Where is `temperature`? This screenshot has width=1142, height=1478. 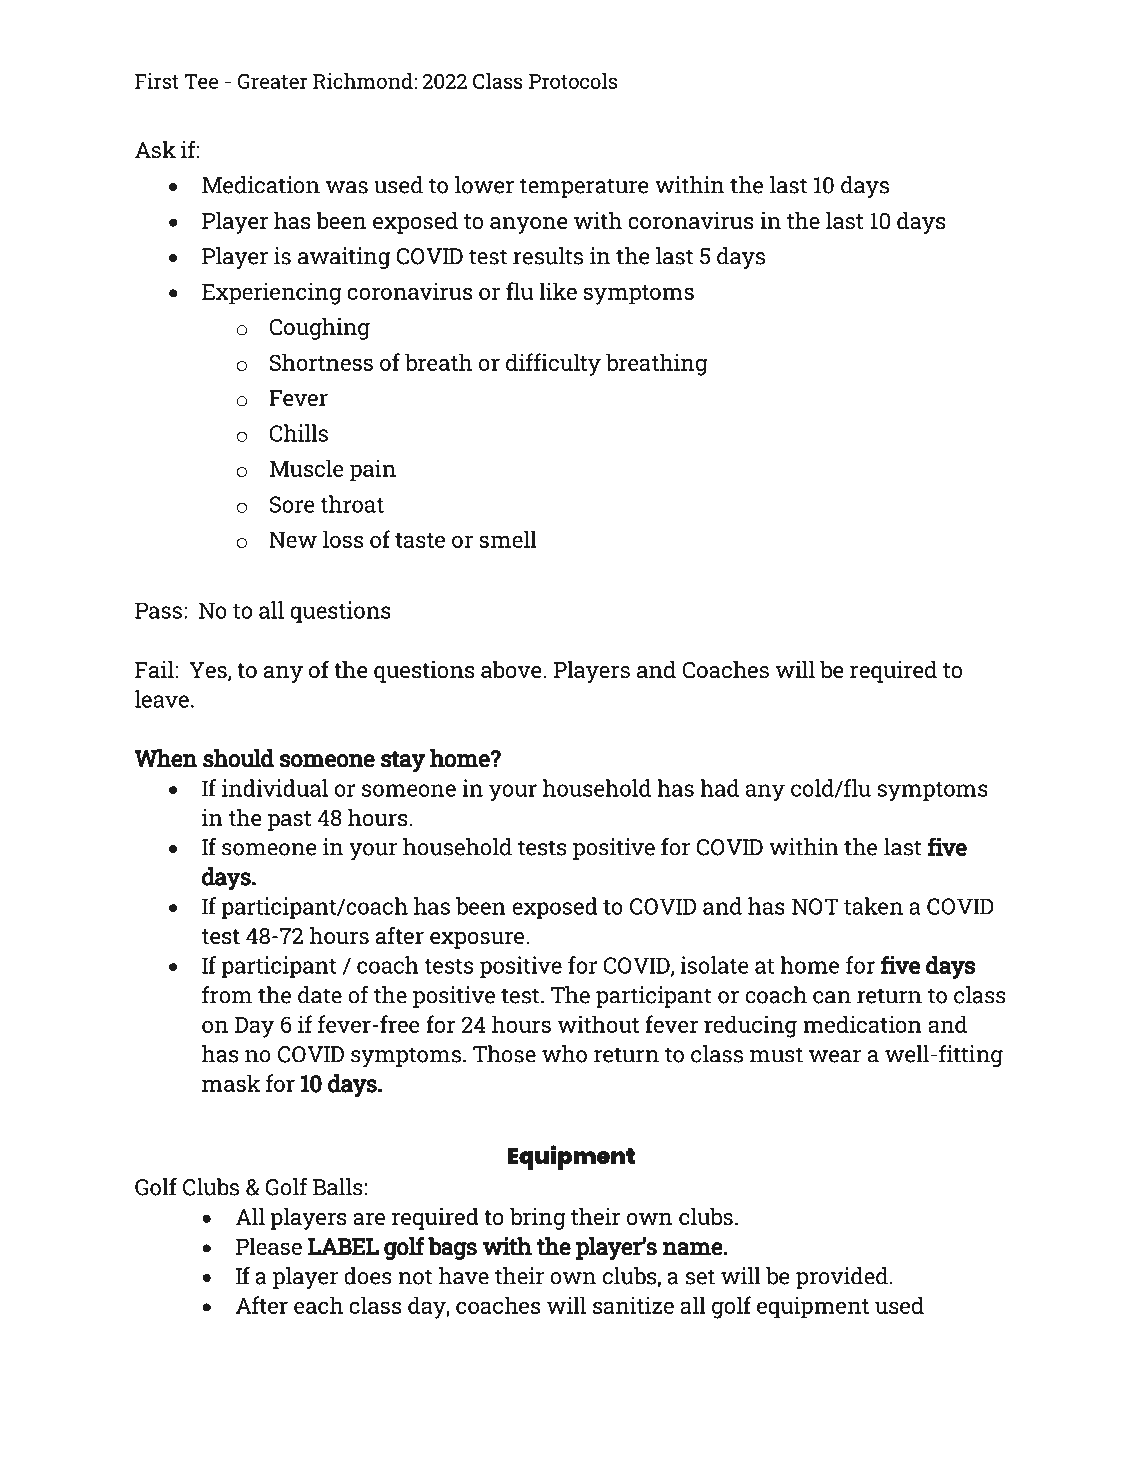
temperature is located at coordinates (584, 188).
